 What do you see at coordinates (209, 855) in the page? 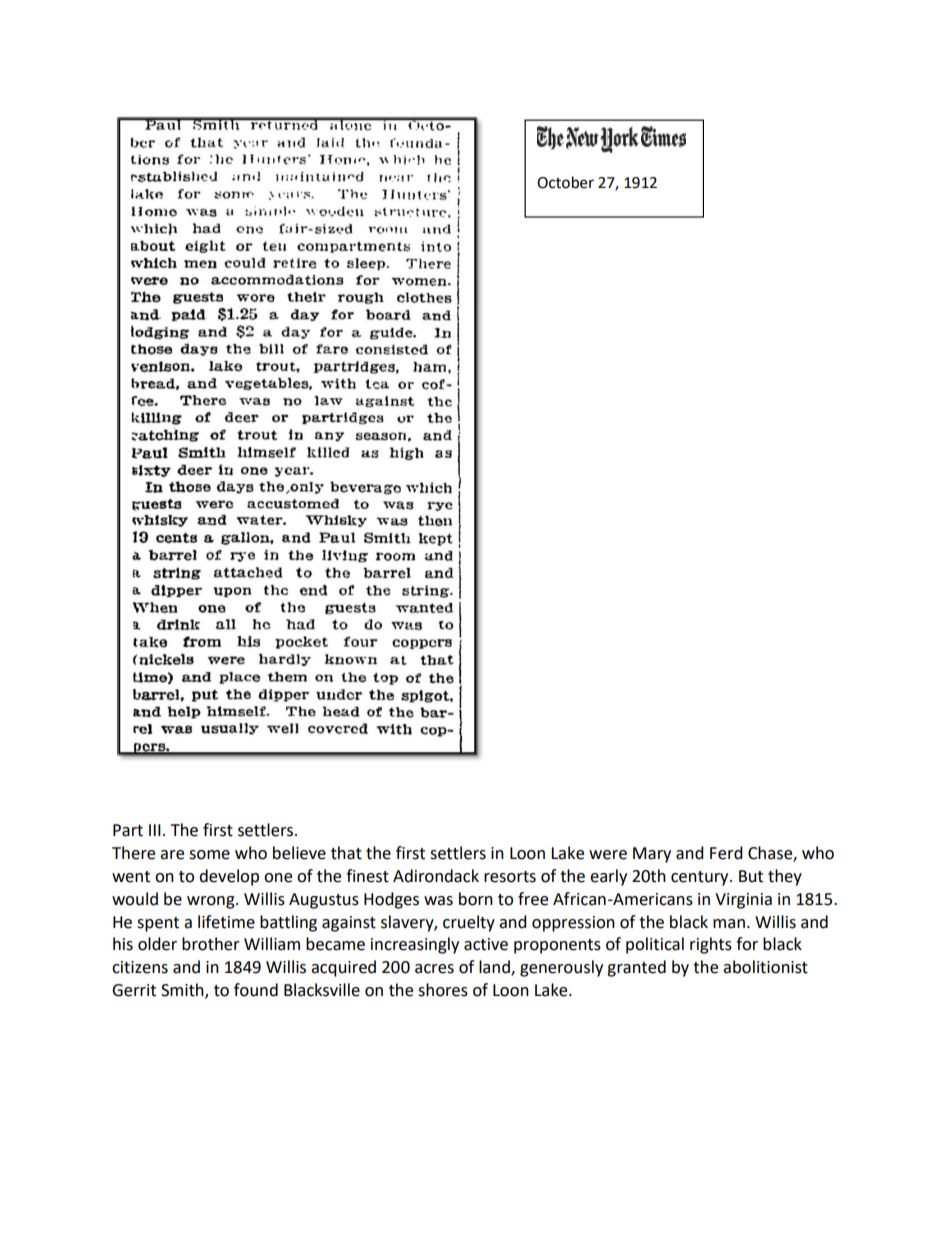
I see `some` at bounding box center [209, 855].
